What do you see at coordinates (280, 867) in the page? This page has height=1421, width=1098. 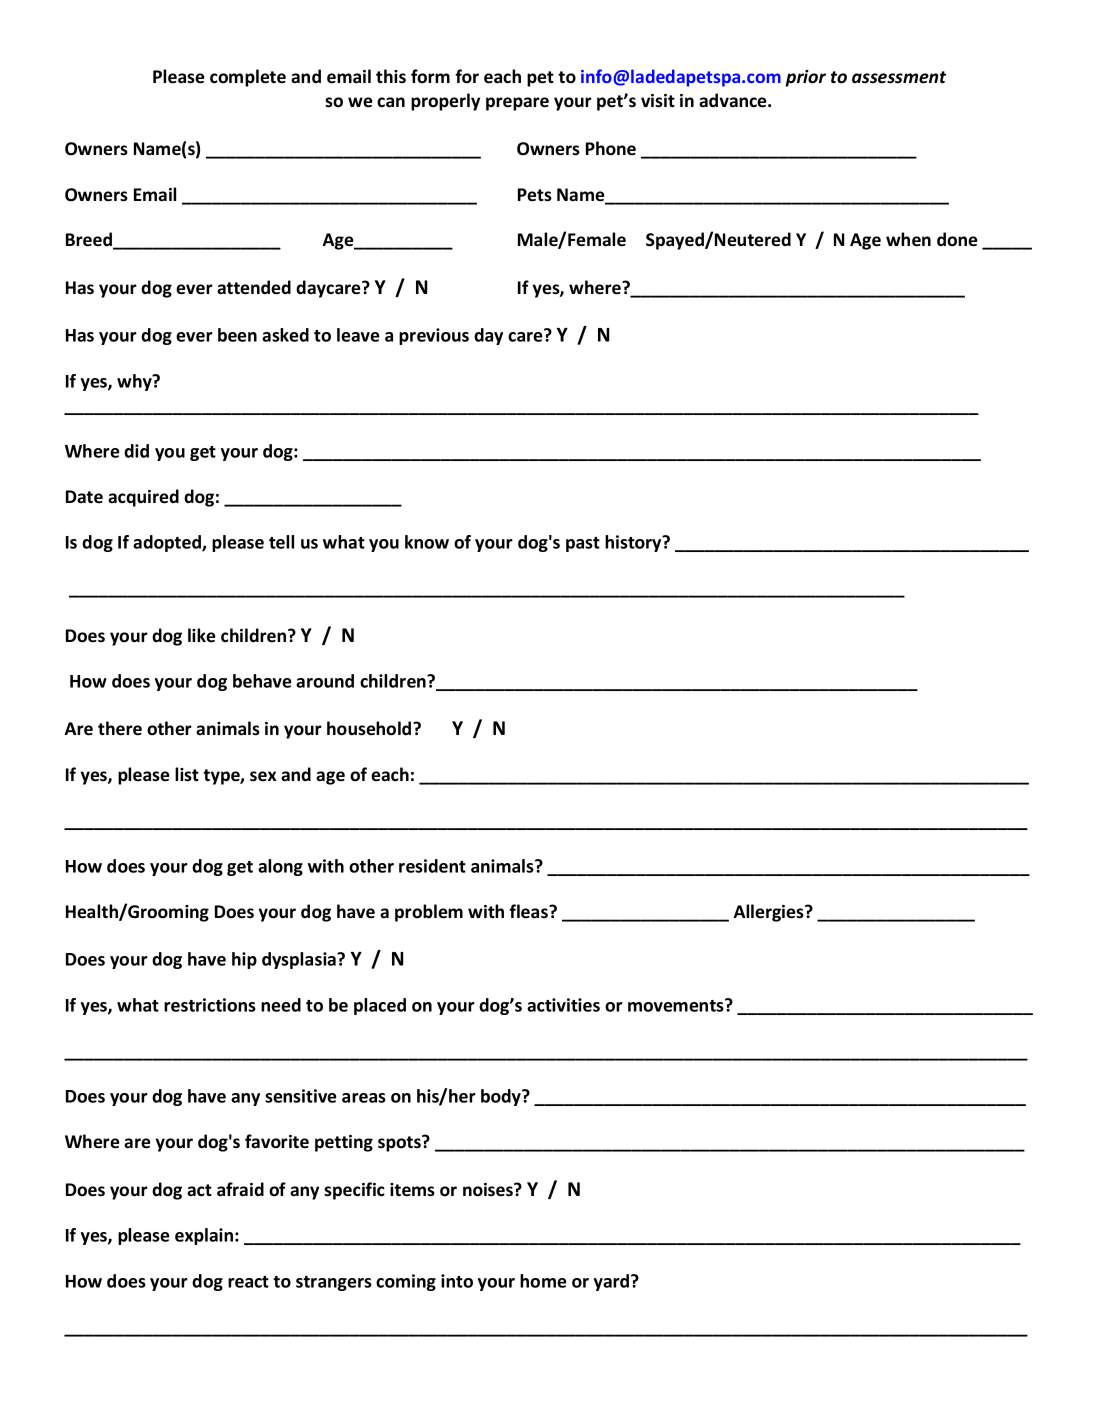 I see `along` at bounding box center [280, 867].
